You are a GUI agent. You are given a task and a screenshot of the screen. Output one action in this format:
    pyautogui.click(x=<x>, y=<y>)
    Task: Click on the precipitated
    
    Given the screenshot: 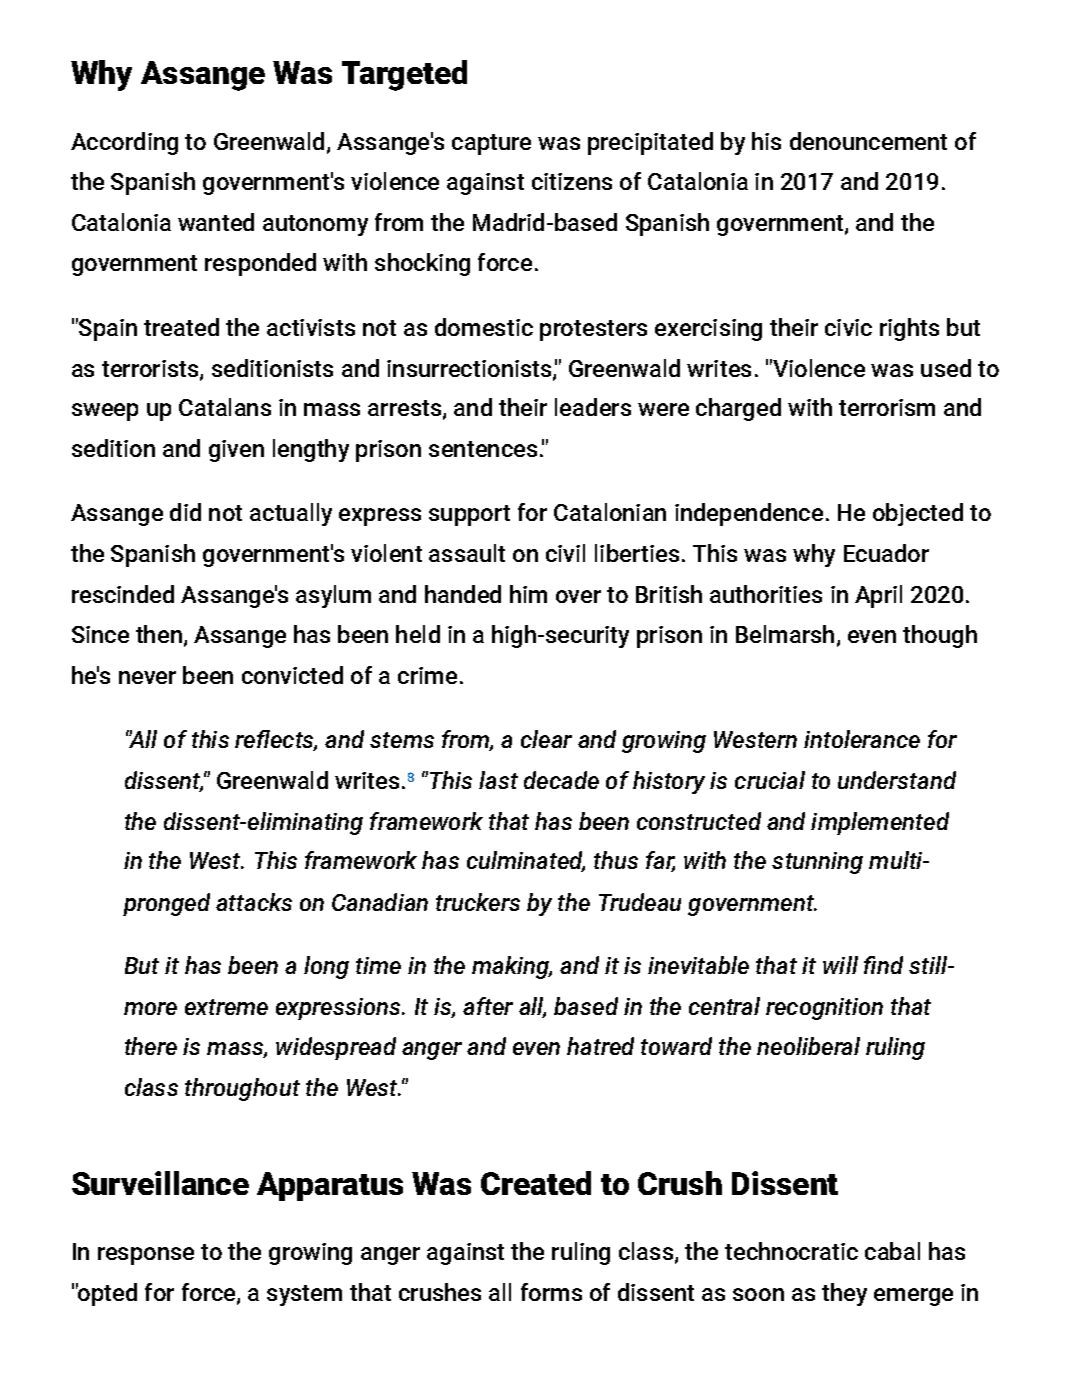 What is the action you would take?
    pyautogui.click(x=650, y=143)
